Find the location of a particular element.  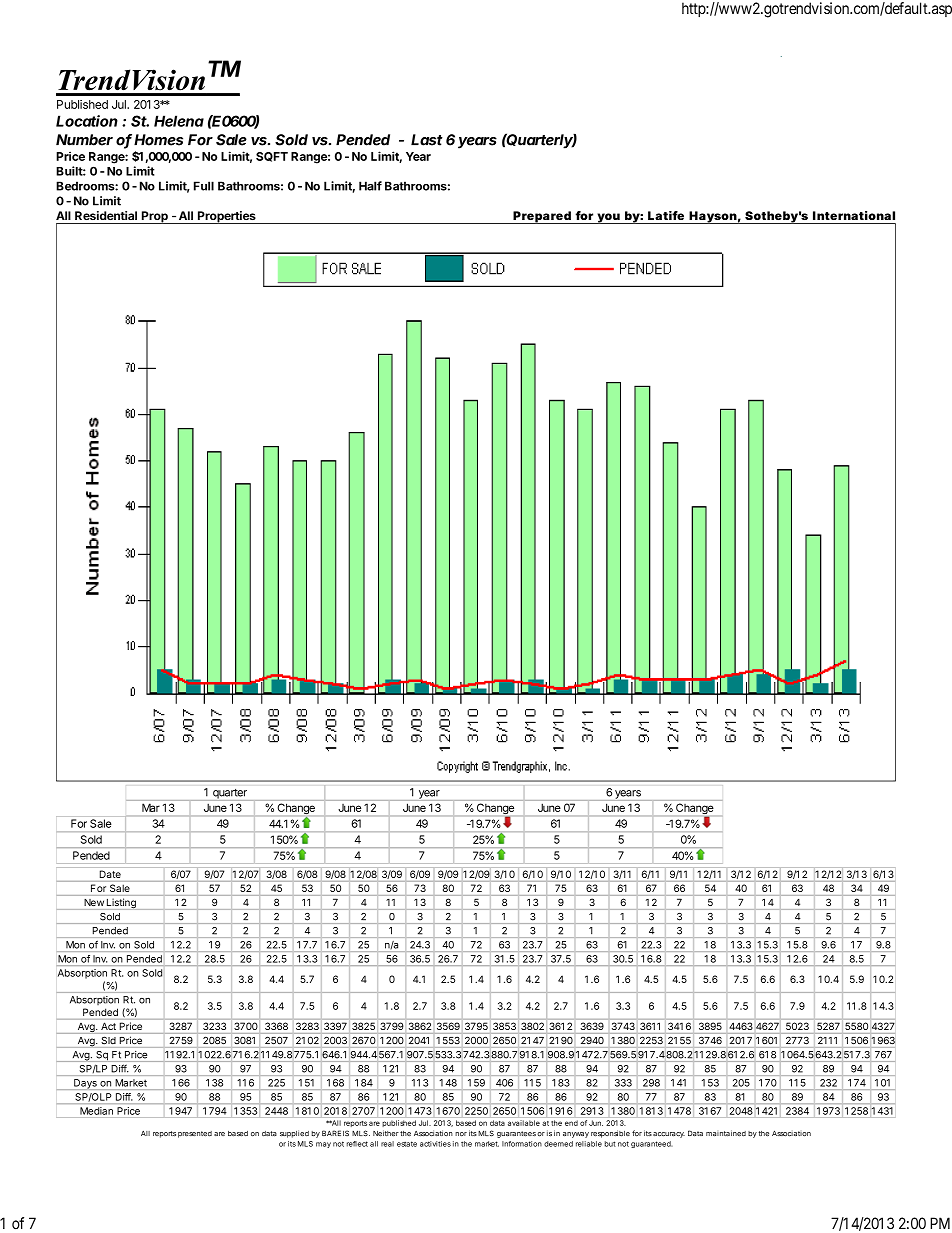

presented is located at coordinates (195, 1134).
